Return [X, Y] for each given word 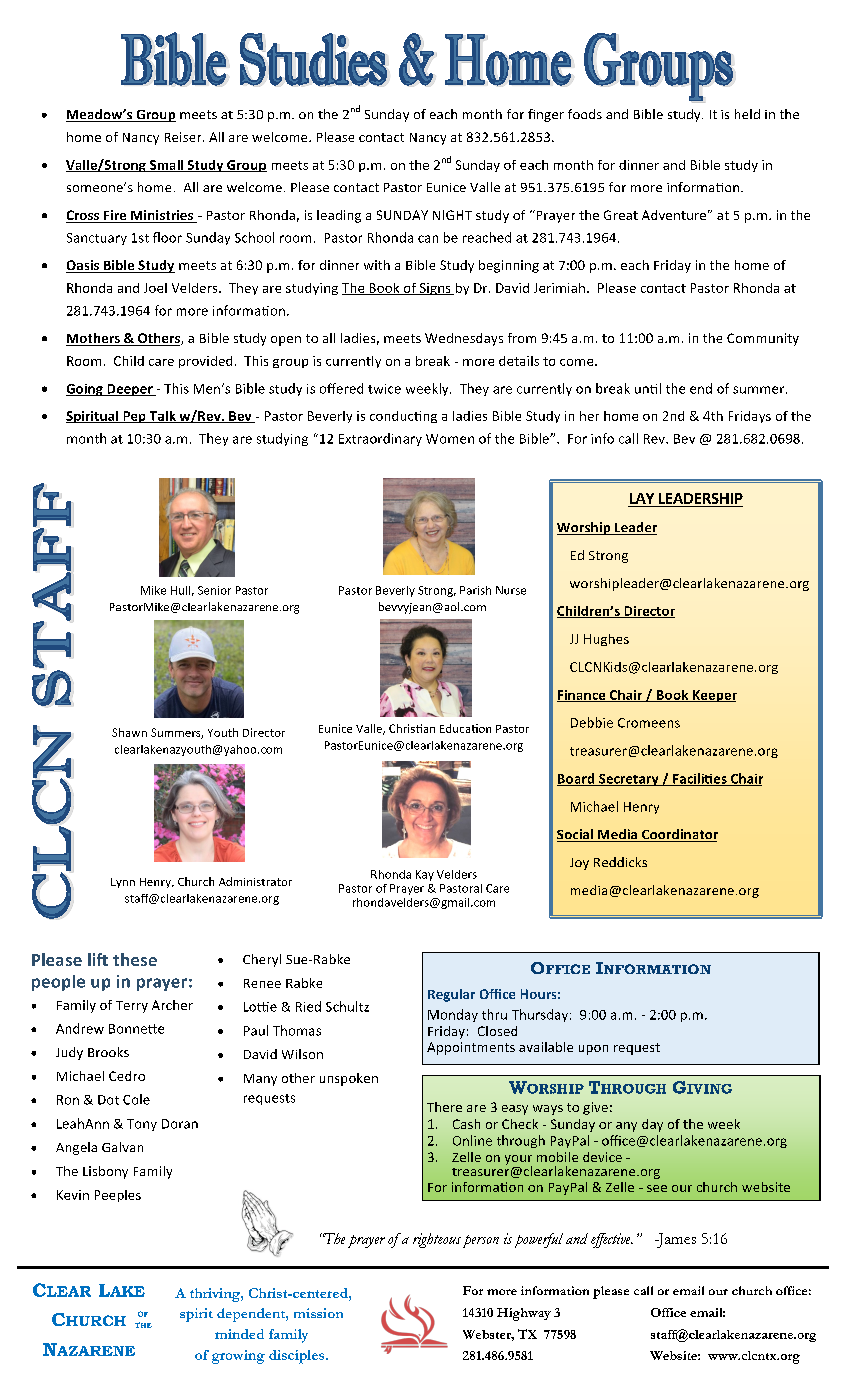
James [675, 1240]
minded [239, 1334]
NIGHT [452, 215]
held [747, 114]
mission [318, 1313]
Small [166, 166]
